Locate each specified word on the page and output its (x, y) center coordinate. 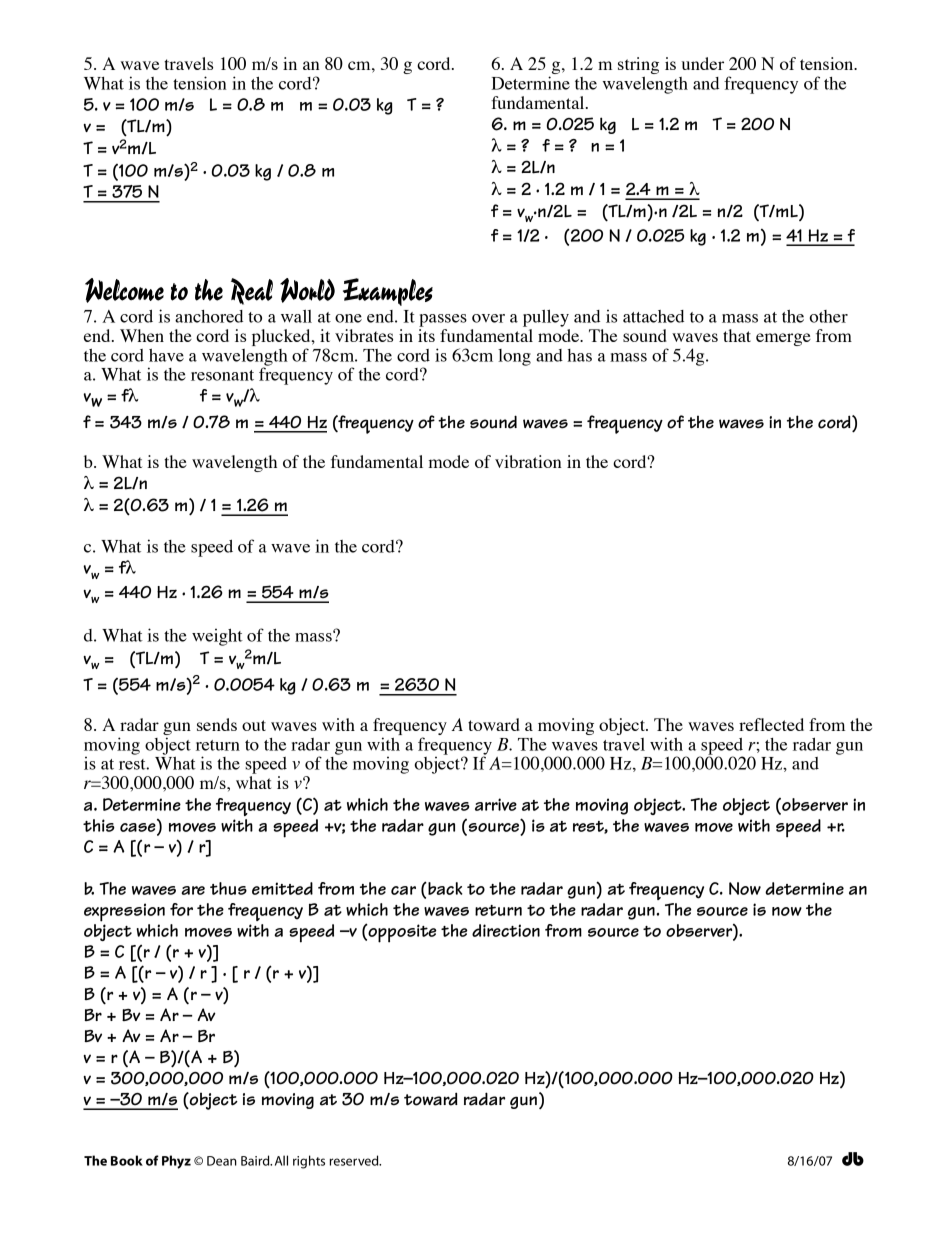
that (737, 335)
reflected (771, 724)
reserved (355, 1160)
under (703, 63)
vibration (528, 461)
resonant (222, 375)
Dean (222, 1161)
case (139, 826)
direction (506, 930)
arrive (496, 804)
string (638, 67)
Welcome (124, 290)
